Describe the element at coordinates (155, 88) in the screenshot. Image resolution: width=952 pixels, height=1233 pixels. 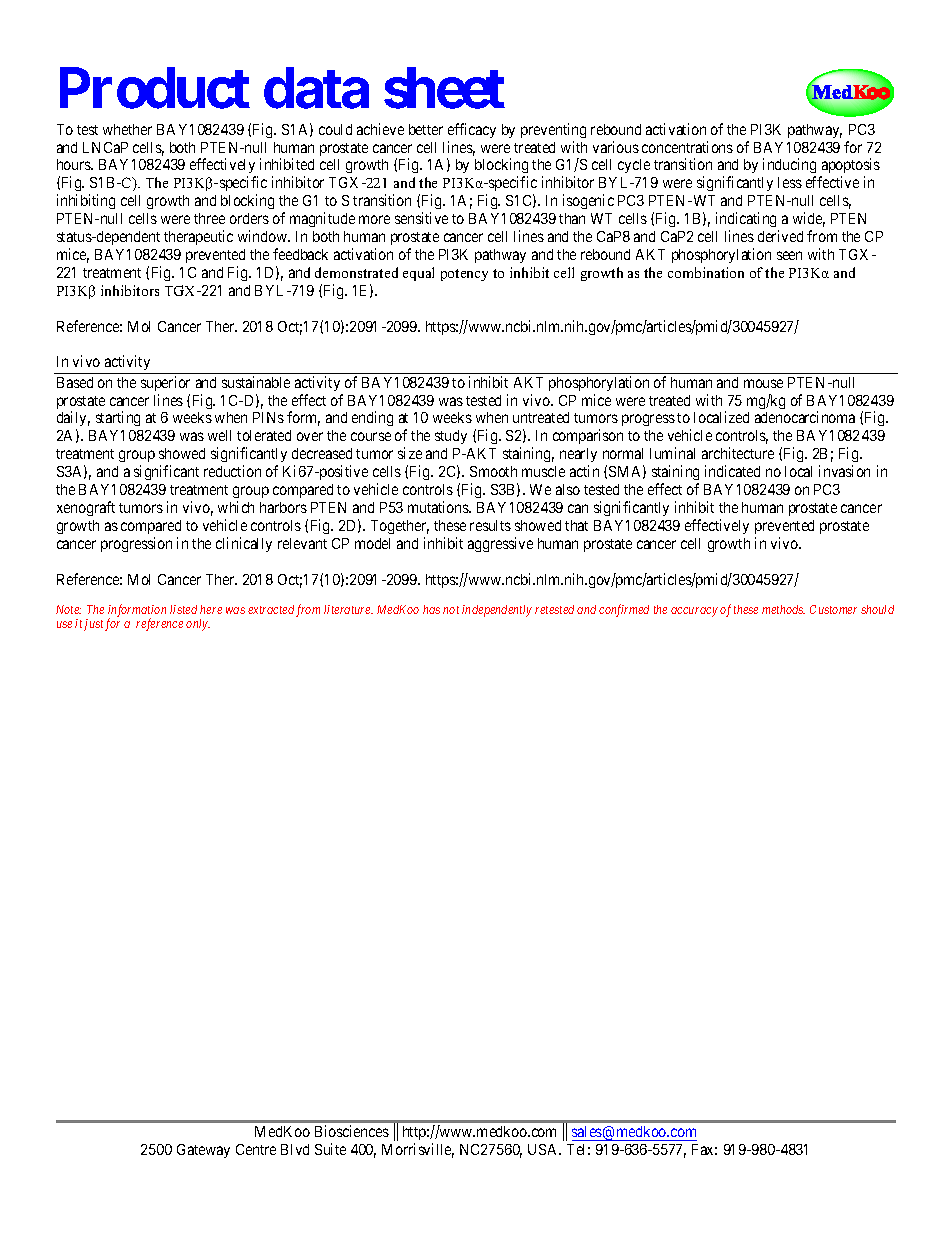
I see `Product` at that location.
